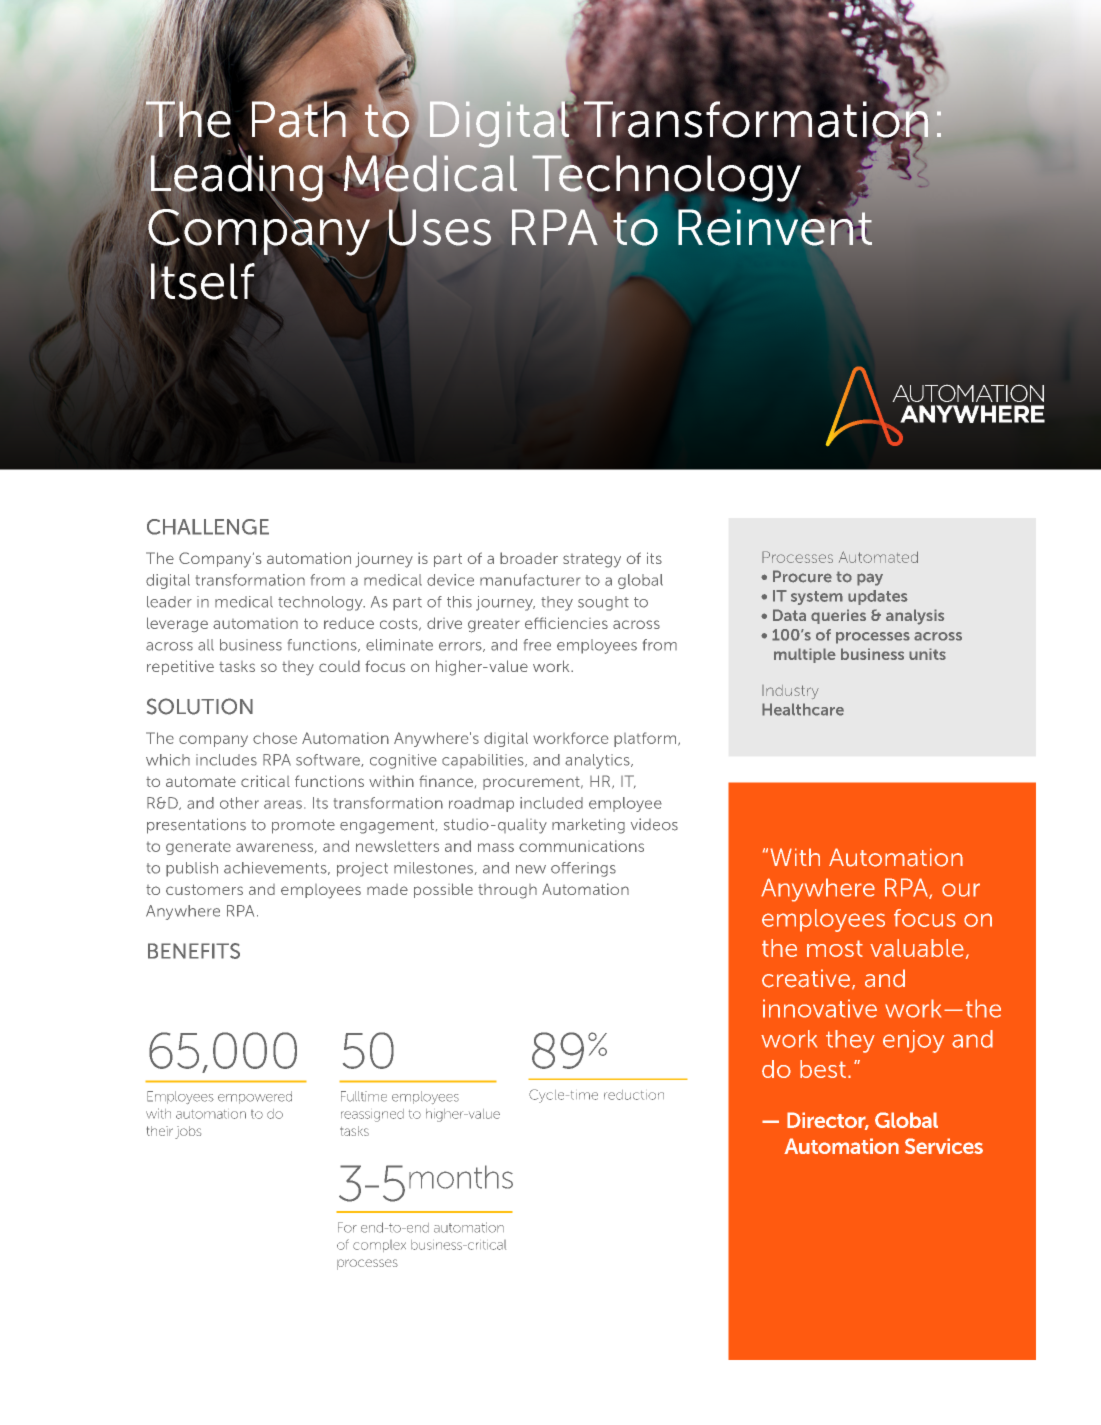 The width and height of the document is (1101, 1425). I want to click on Services, so click(944, 1146).
